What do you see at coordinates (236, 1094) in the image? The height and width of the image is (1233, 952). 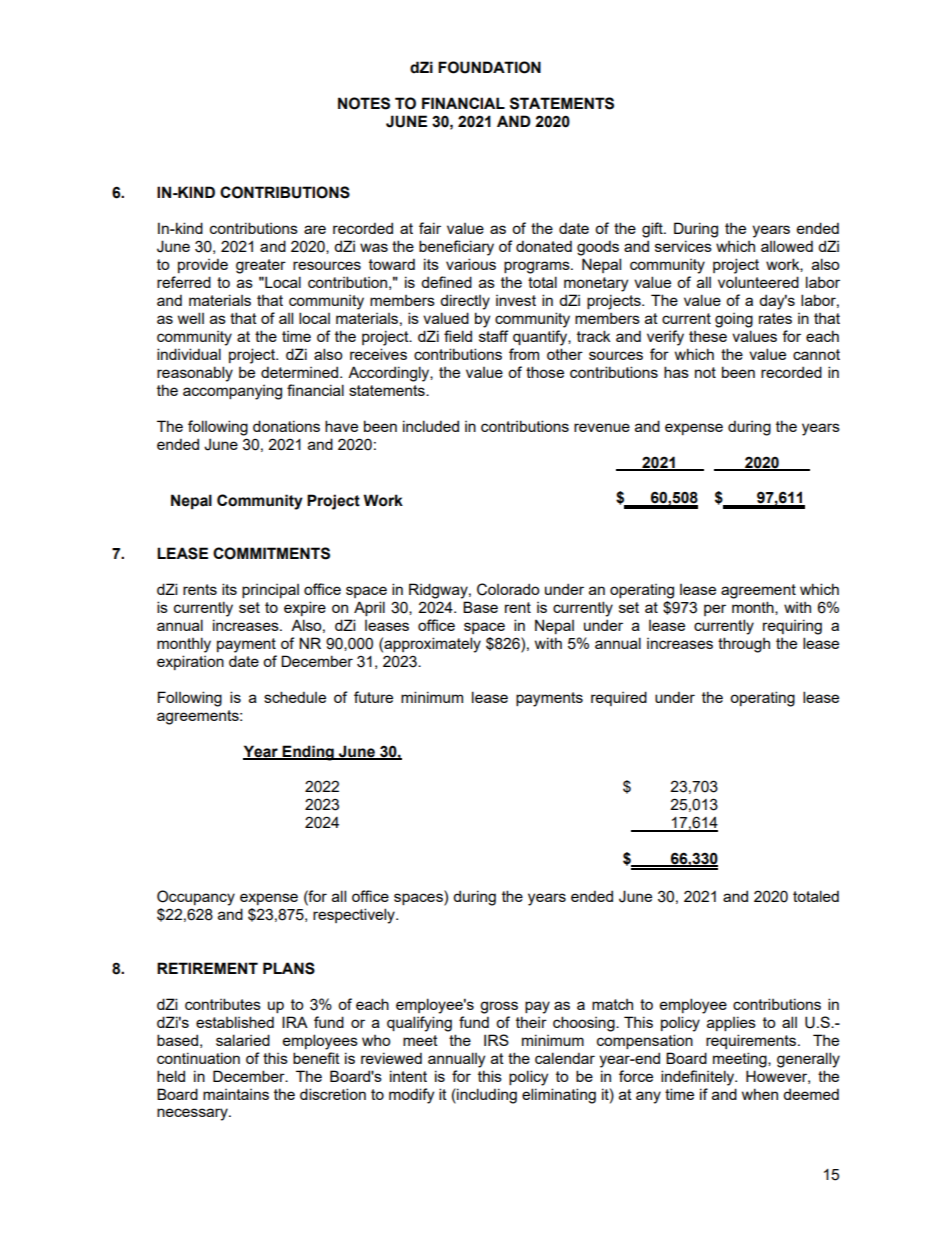 I see `maintains` at bounding box center [236, 1094].
